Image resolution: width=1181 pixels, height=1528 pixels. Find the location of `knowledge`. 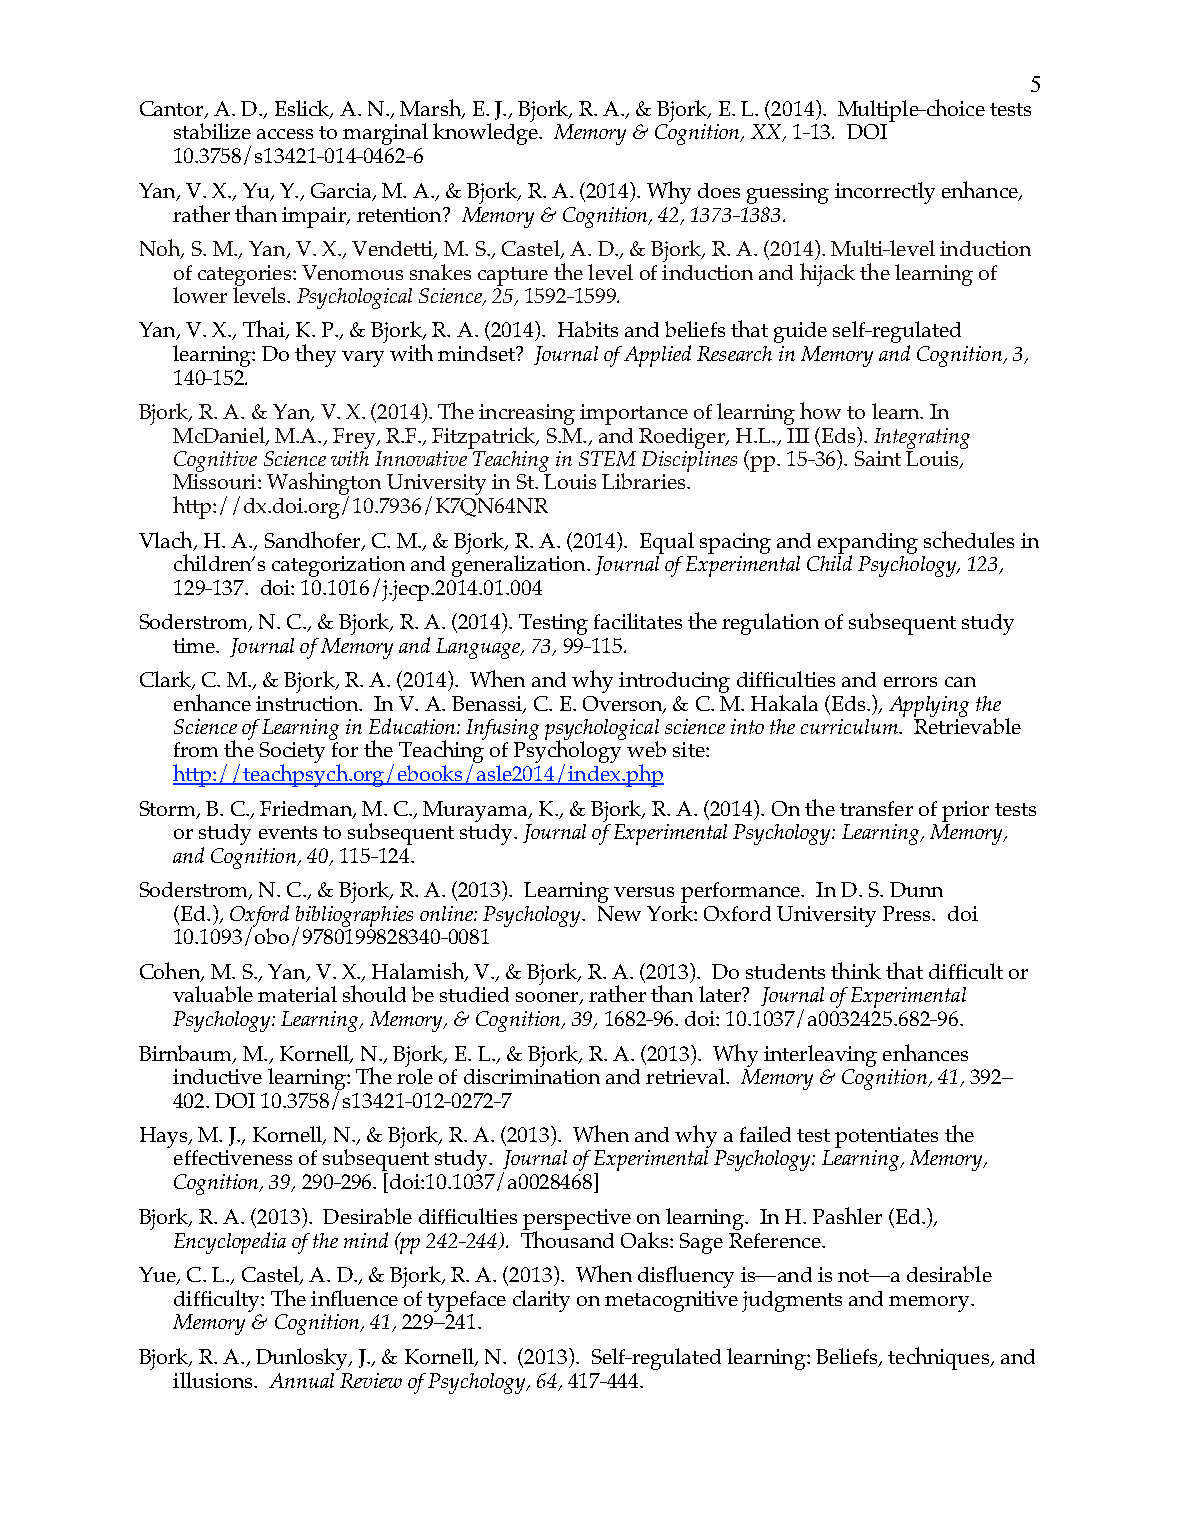

knowledge is located at coordinates (486, 133).
